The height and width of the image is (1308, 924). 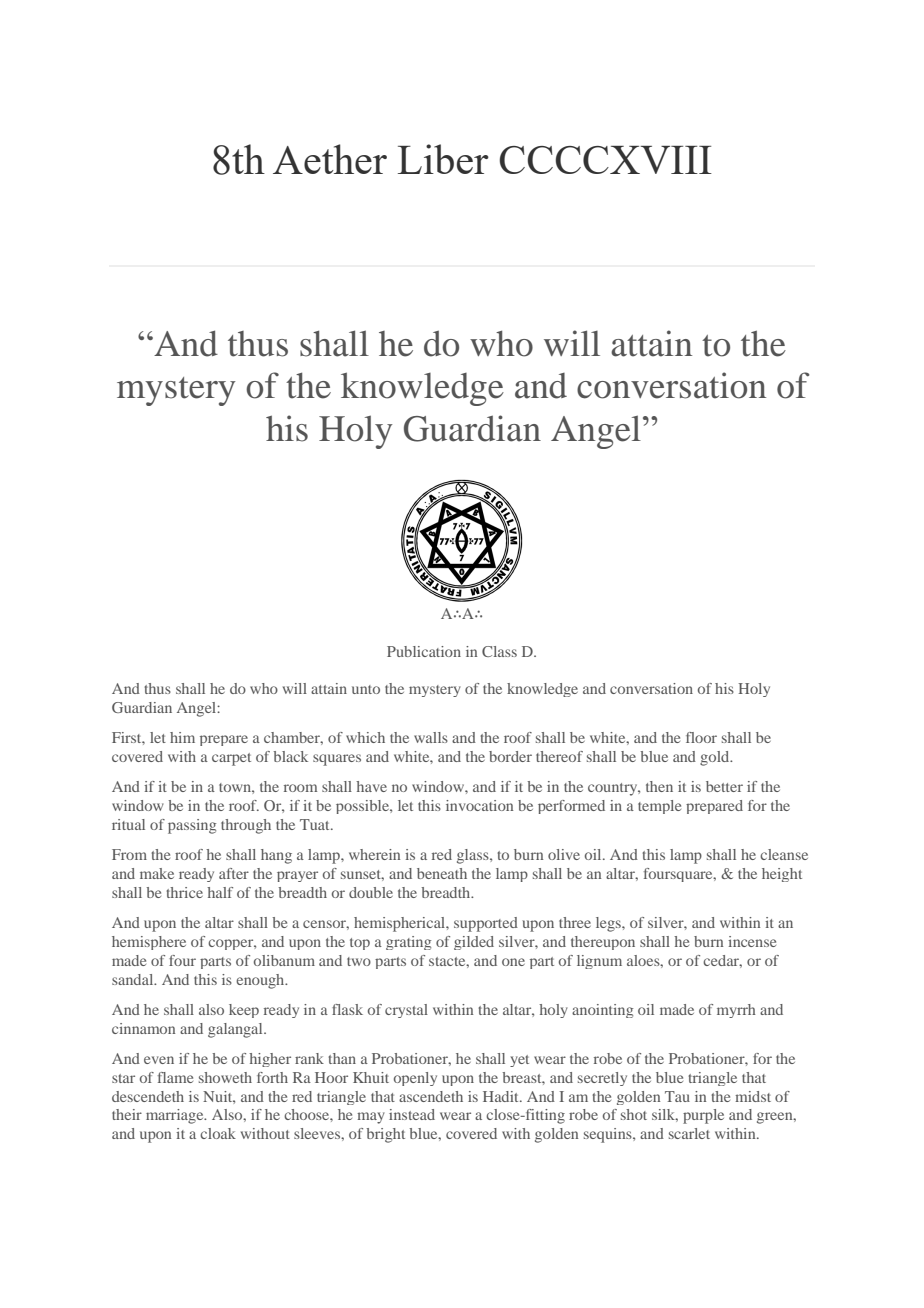 What do you see at coordinates (424, 651) in the image?
I see `Publication` at bounding box center [424, 651].
